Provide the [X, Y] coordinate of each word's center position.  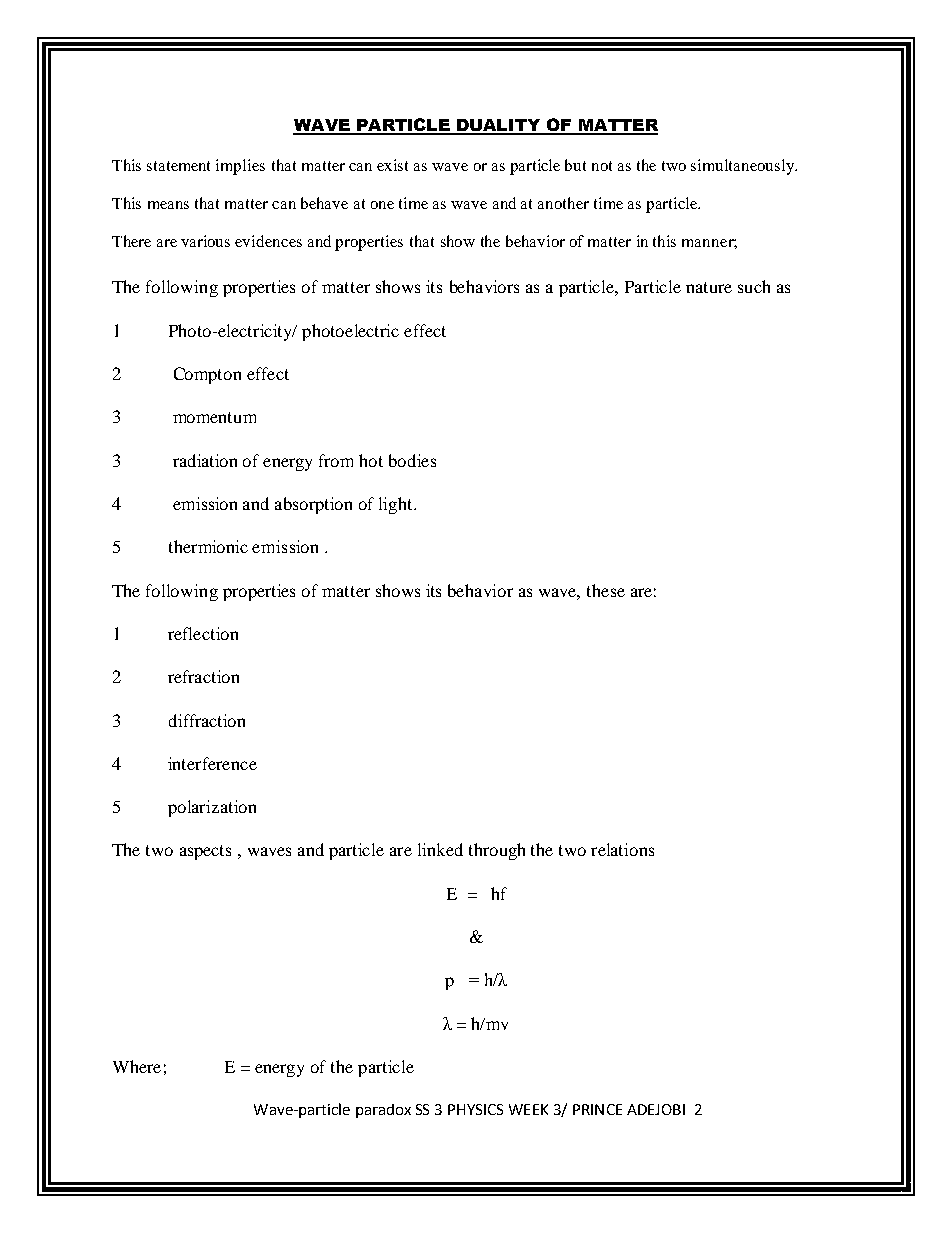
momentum [214, 417]
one [382, 205]
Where [137, 1066]
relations [622, 849]
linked [440, 849]
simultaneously [743, 167]
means [168, 205]
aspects [205, 852]
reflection [203, 633]
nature [709, 287]
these [606, 590]
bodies [412, 460]
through [497, 851]
